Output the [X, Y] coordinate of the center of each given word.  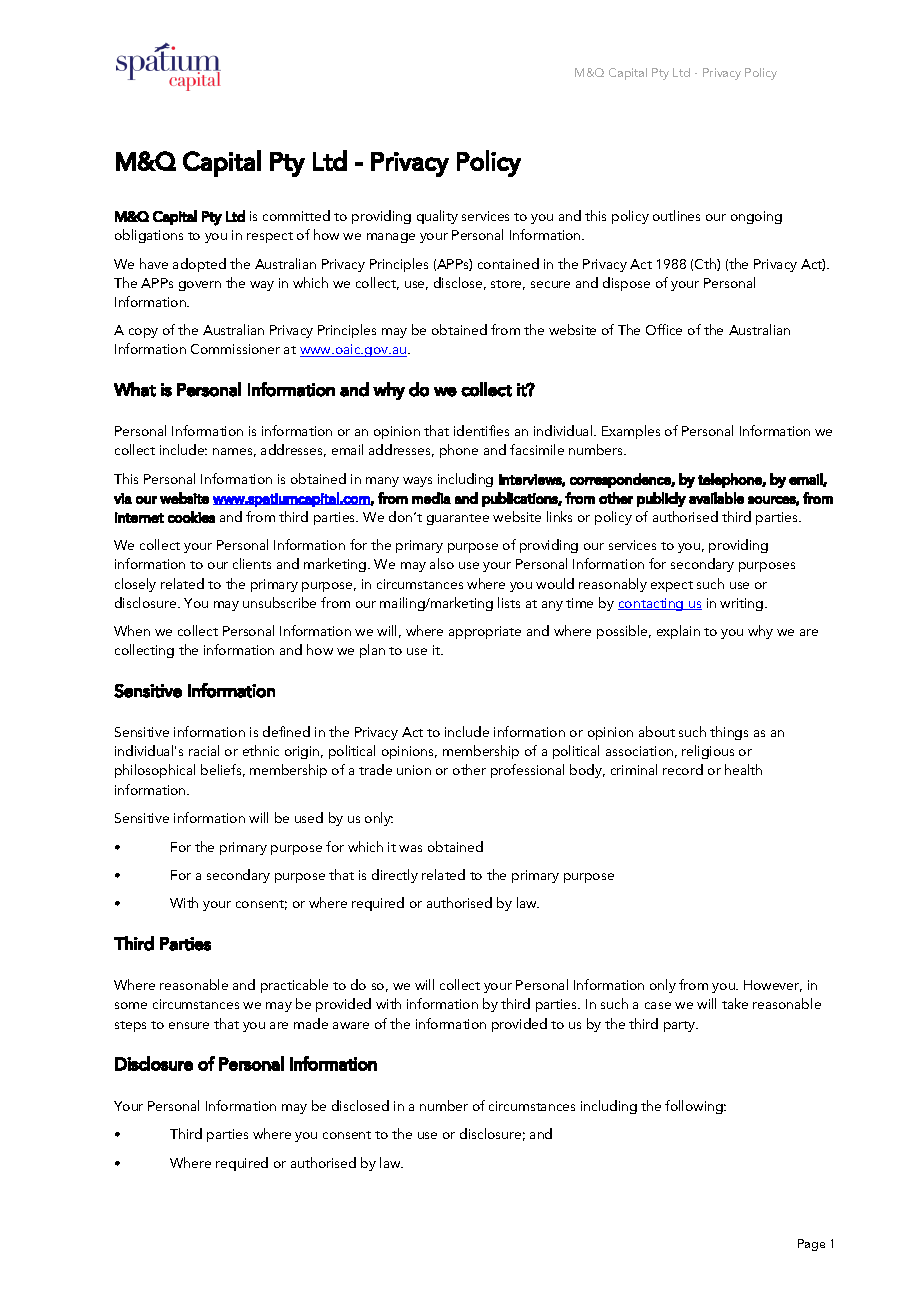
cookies [191, 517]
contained [508, 263]
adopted [199, 265]
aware [351, 1025]
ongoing [756, 217]
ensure [189, 1025]
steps [130, 1026]
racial [204, 750]
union [414, 770]
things [729, 733]
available [716, 498]
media [431, 498]
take [735, 1003]
